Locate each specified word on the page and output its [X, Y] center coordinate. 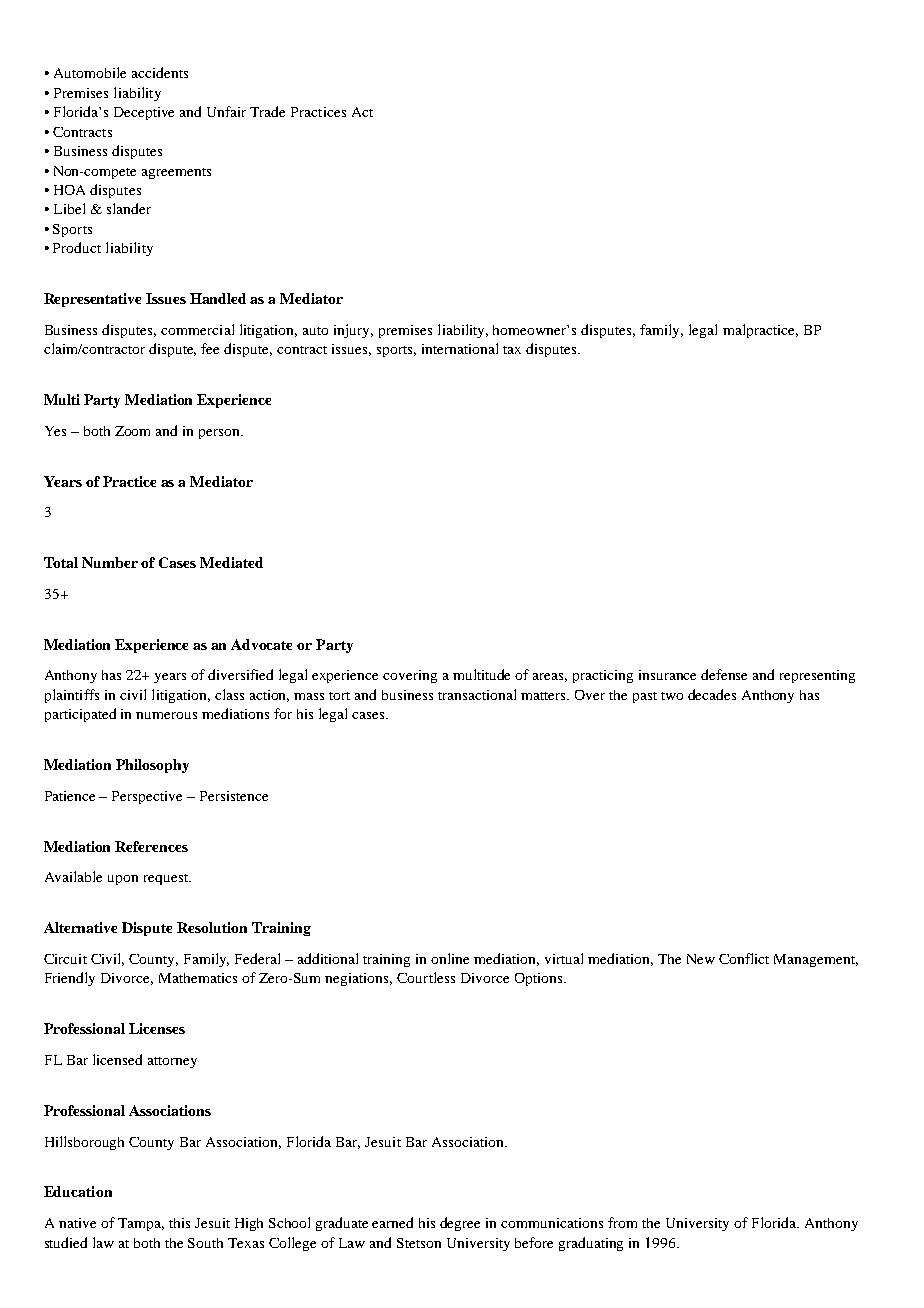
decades [712, 694]
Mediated [231, 562]
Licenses [157, 1028]
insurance [667, 675]
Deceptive [144, 113]
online [450, 958]
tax [512, 350]
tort [339, 696]
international [460, 348]
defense [724, 674]
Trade [267, 111]
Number [110, 562]
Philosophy [152, 766]
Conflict [744, 958]
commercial [197, 329]
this [179, 1223]
